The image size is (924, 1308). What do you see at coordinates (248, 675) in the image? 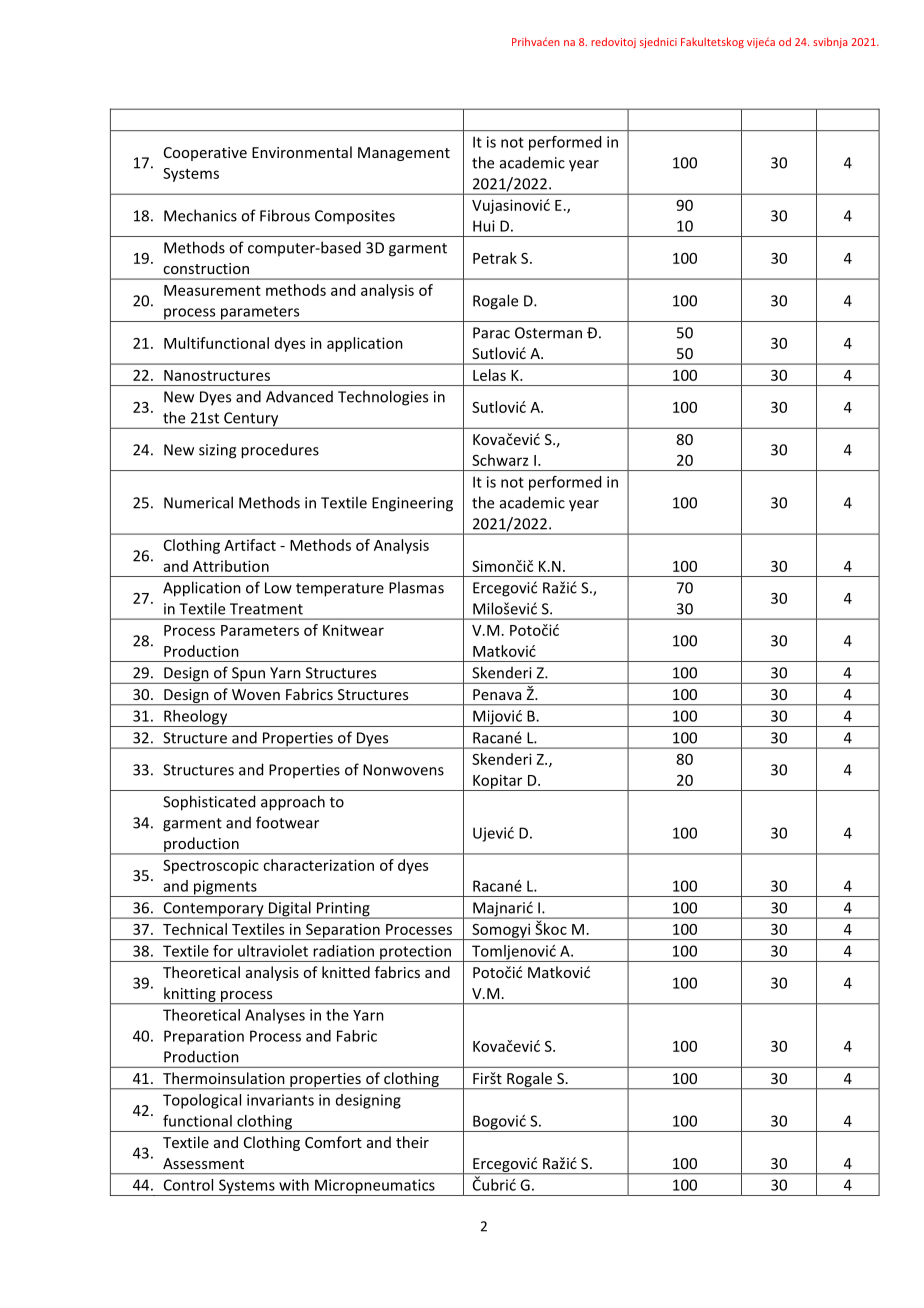
I see `Spun` at bounding box center [248, 675].
